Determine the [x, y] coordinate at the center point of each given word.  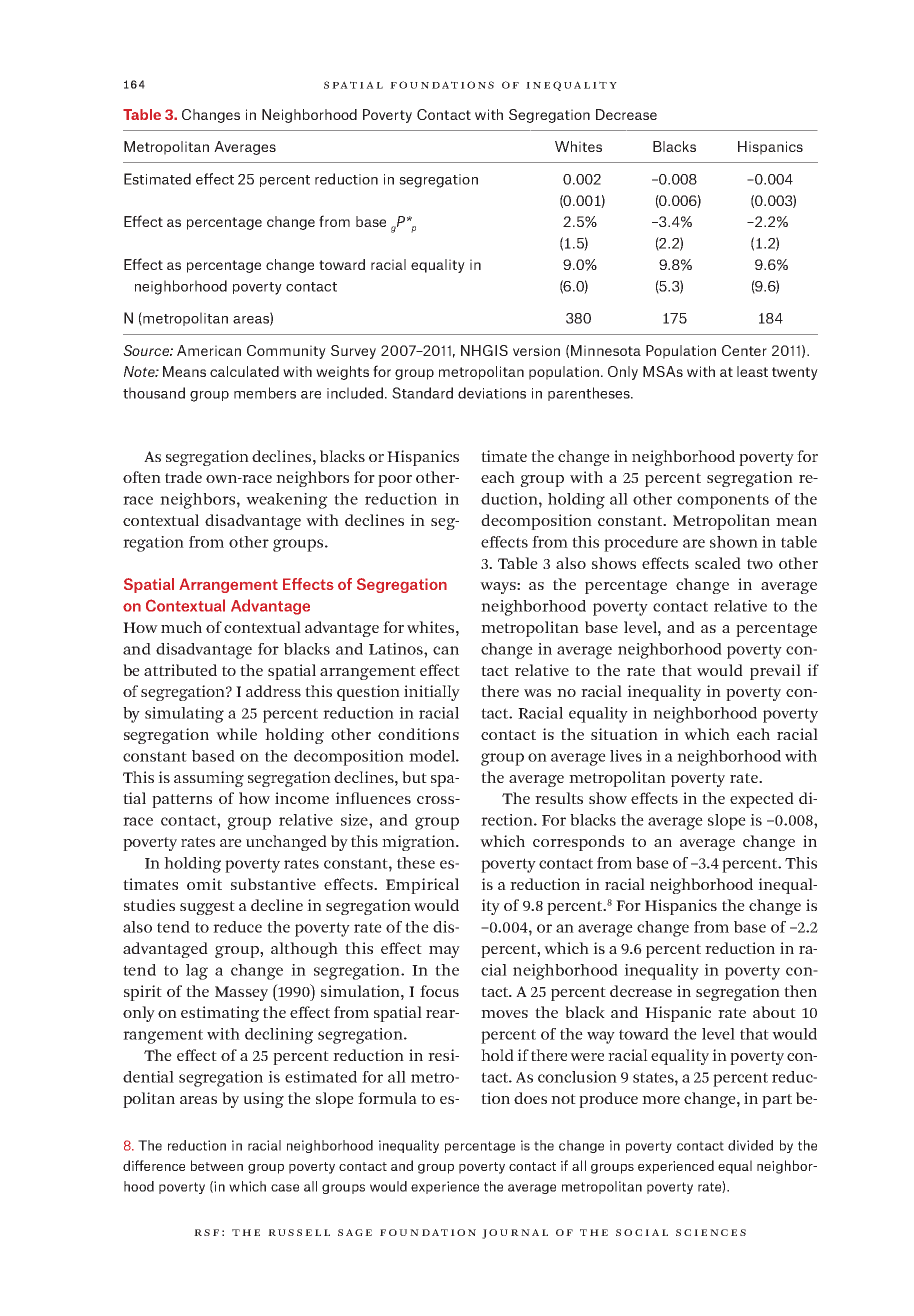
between [217, 1165]
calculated [244, 371]
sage [355, 1232]
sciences [711, 1232]
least [752, 371]
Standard [422, 393]
